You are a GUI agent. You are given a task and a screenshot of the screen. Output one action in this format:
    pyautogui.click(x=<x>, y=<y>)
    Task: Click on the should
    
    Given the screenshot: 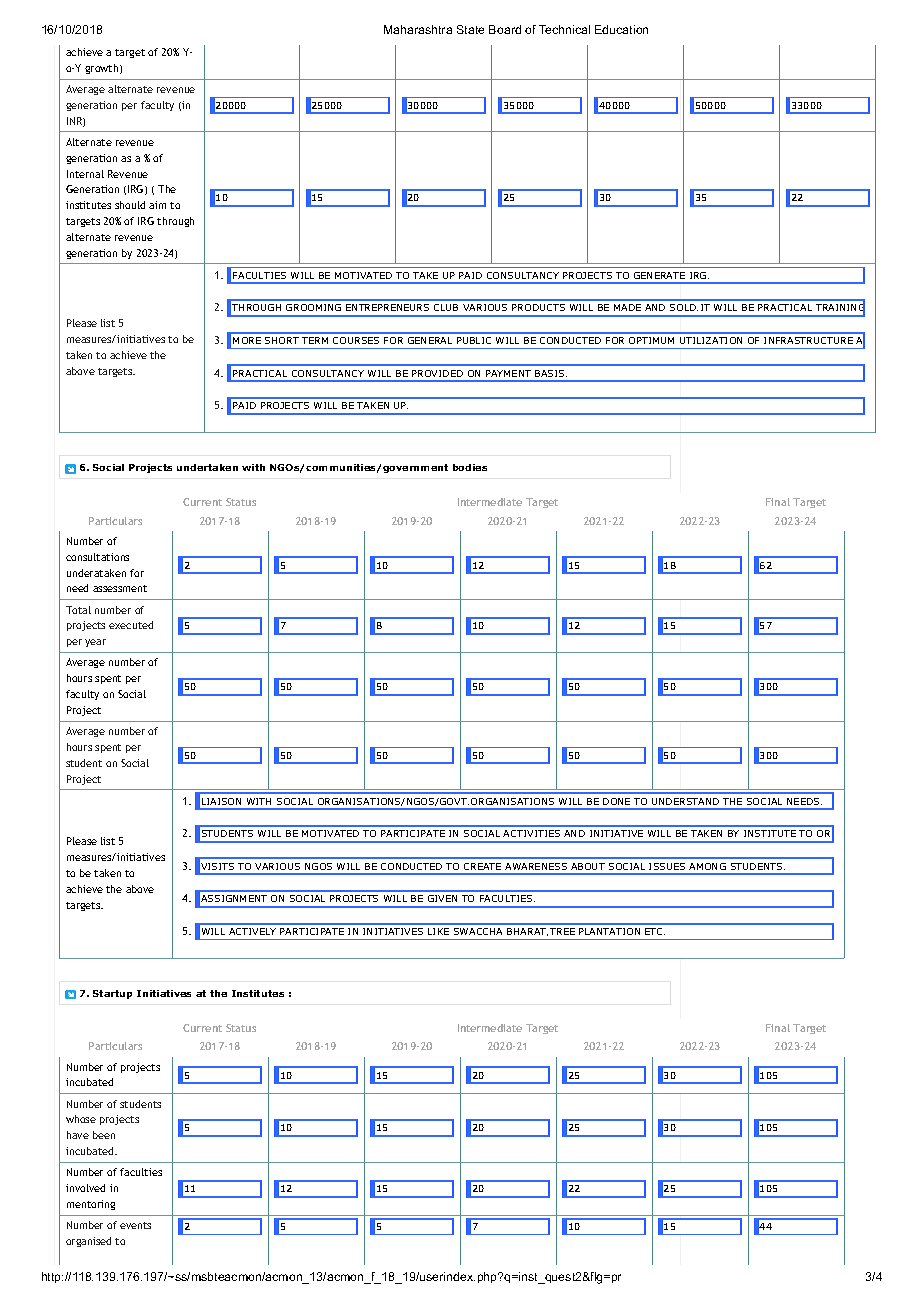 What is the action you would take?
    pyautogui.click(x=130, y=205)
